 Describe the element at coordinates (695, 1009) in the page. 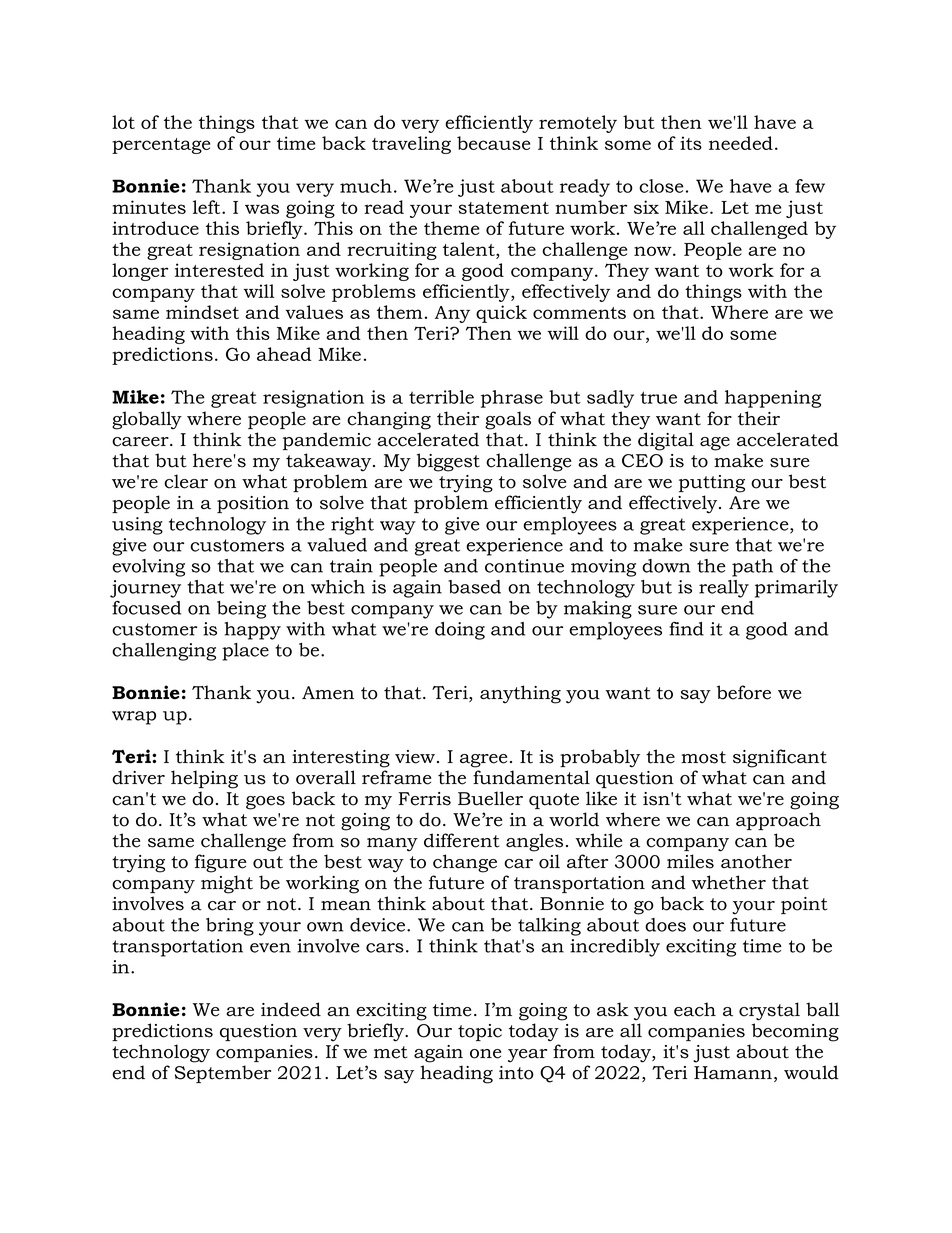

I see `each` at that location.
